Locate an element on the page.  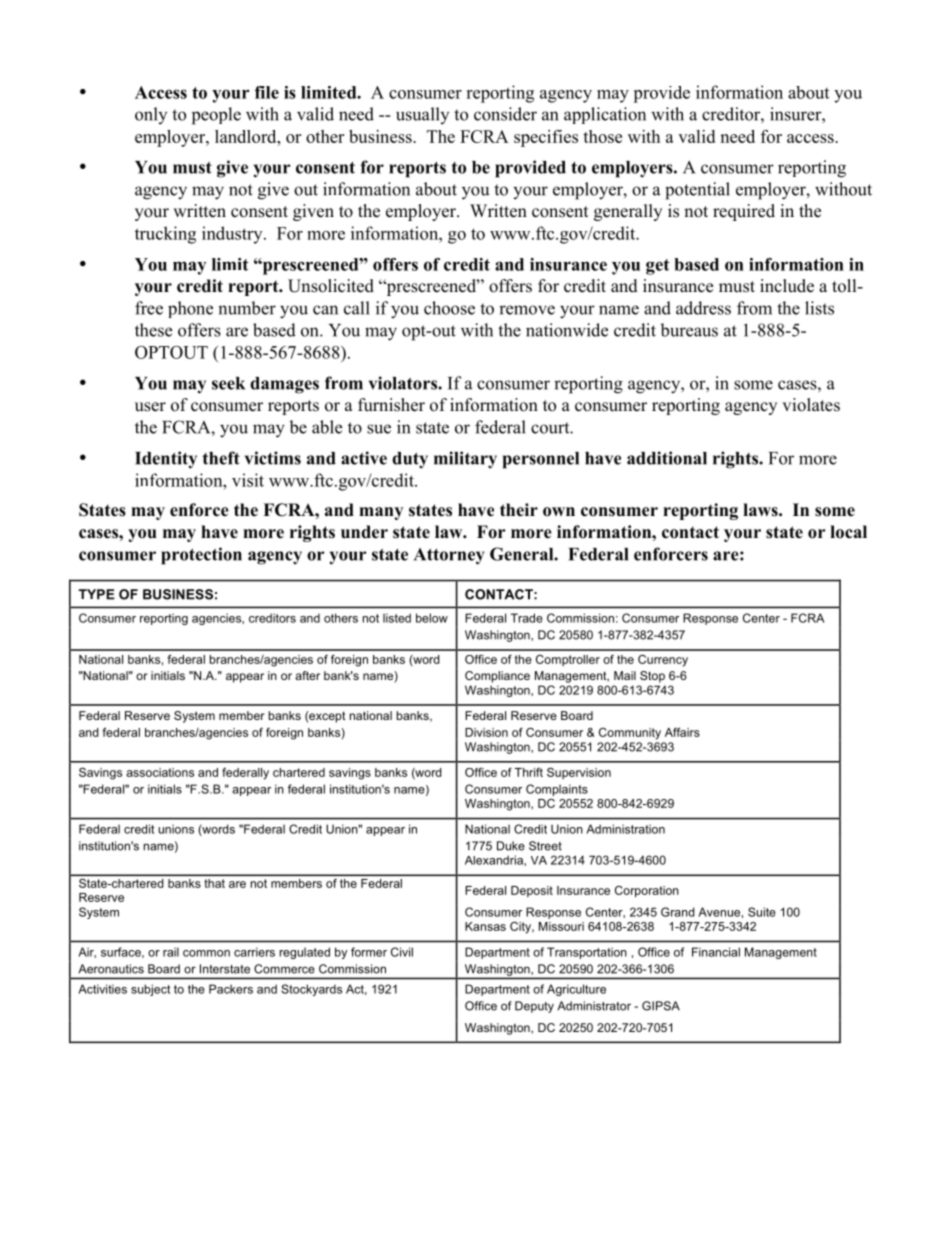
bureaus is located at coordinates (689, 330).
